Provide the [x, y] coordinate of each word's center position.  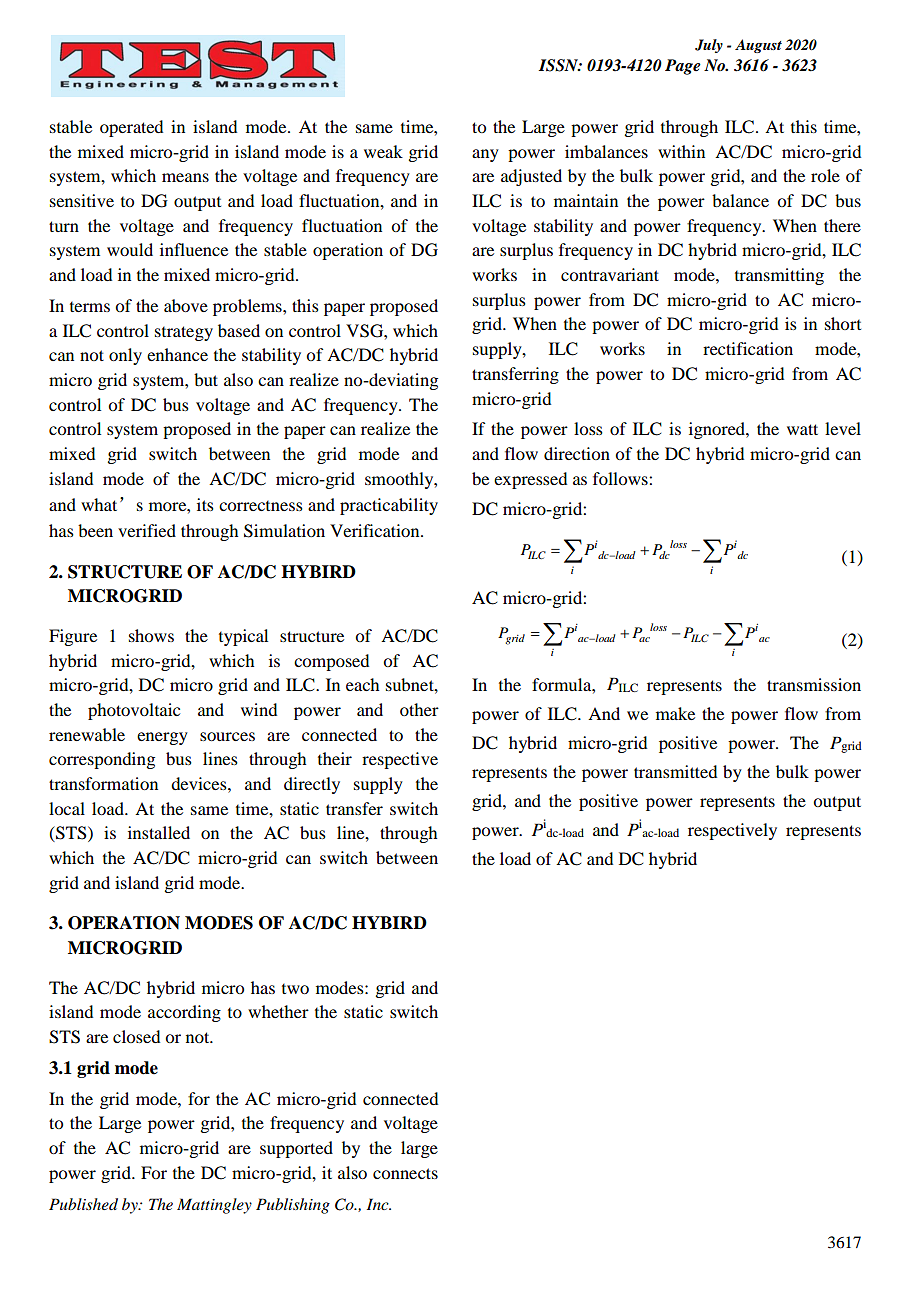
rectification [748, 348]
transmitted [675, 771]
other [419, 709]
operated [131, 128]
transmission [814, 684]
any [485, 155]
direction [577, 453]
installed [159, 832]
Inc [379, 1204]
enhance [177, 354]
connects [405, 1173]
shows [151, 635]
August [758, 46]
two [295, 989]
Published [83, 1204]
